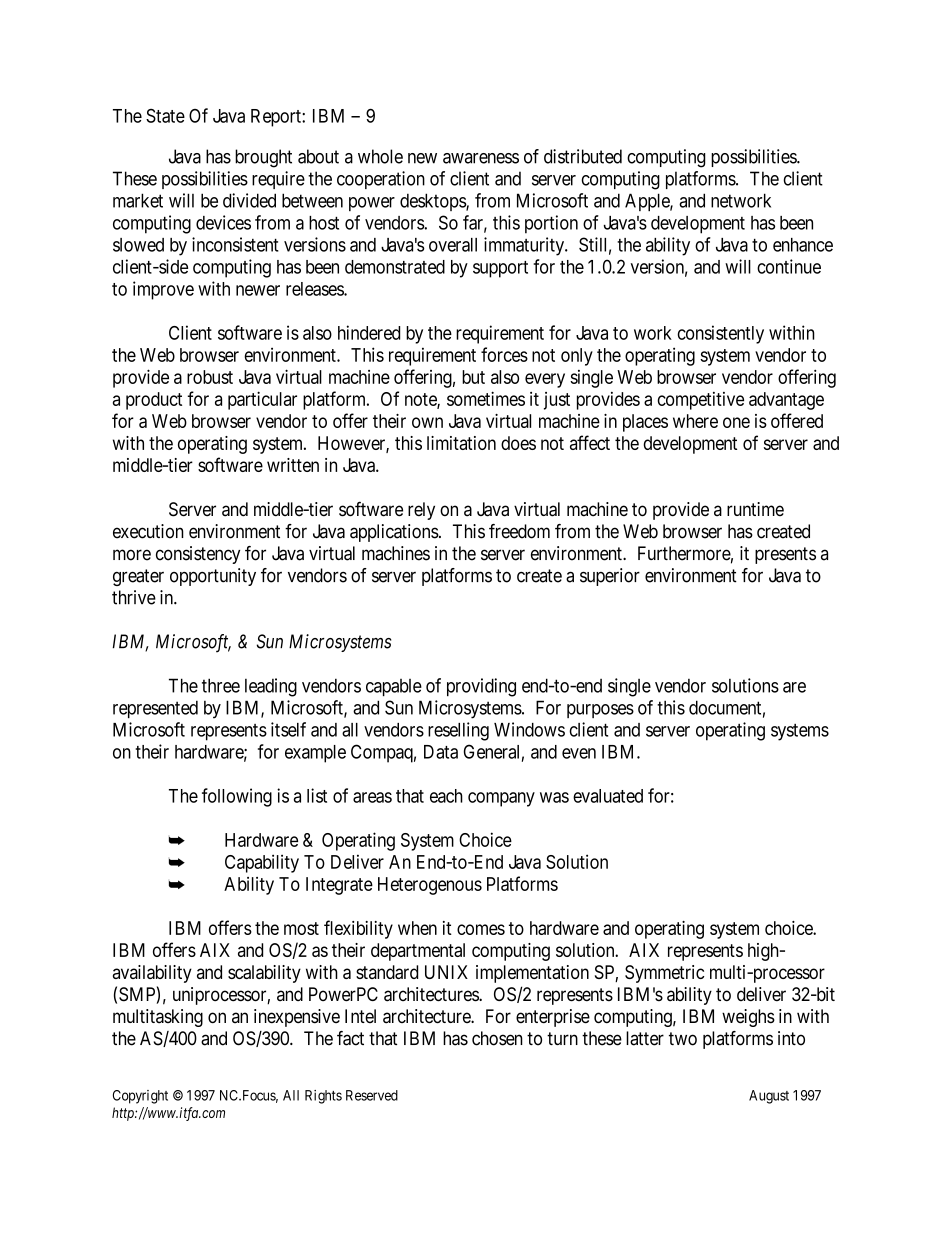  What do you see at coordinates (481, 158) in the image?
I see `awareness` at bounding box center [481, 158].
